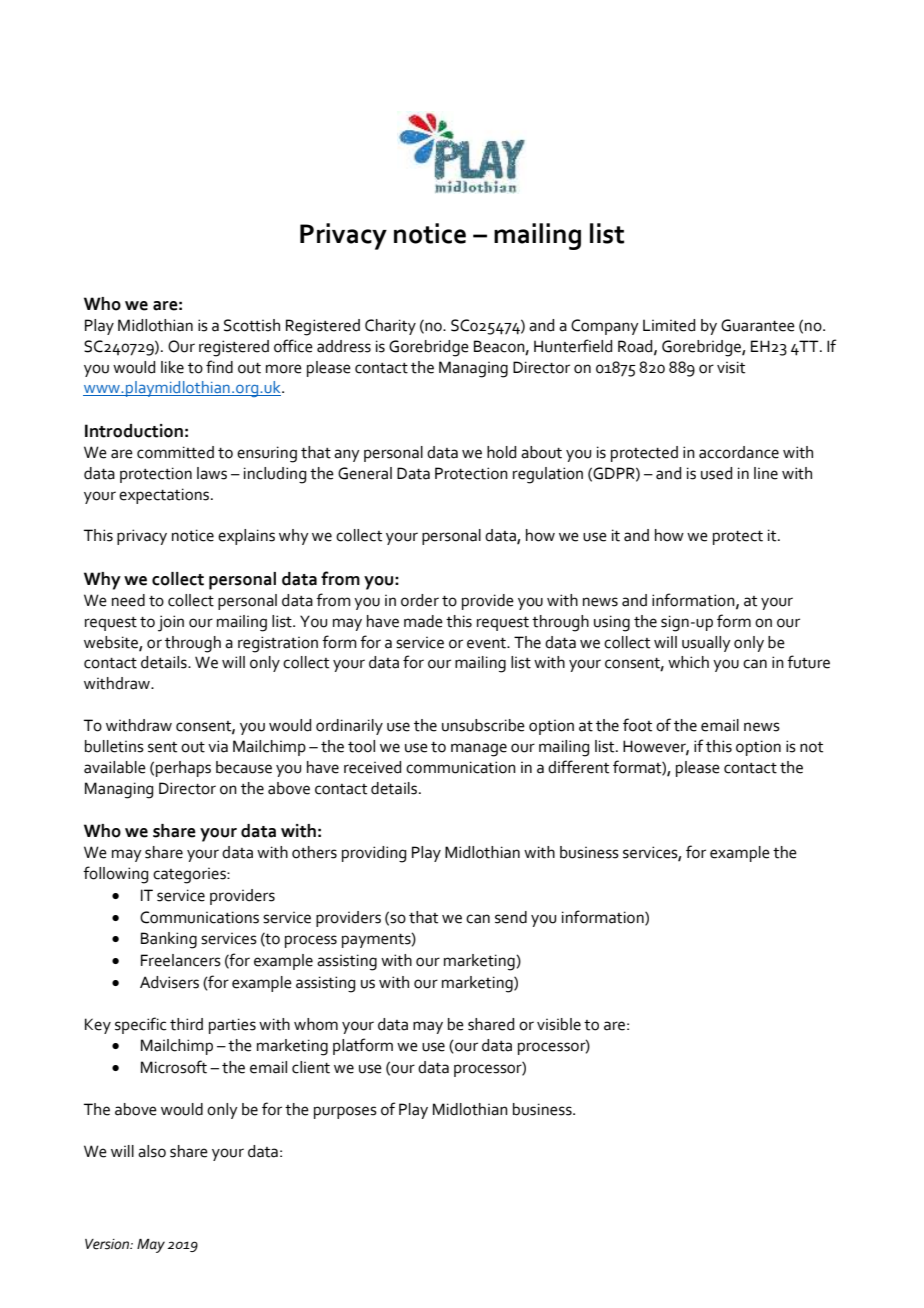 The width and height of the screenshot is (924, 1308). Describe the element at coordinates (345, 1112) in the screenshot. I see `purposes` at that location.
